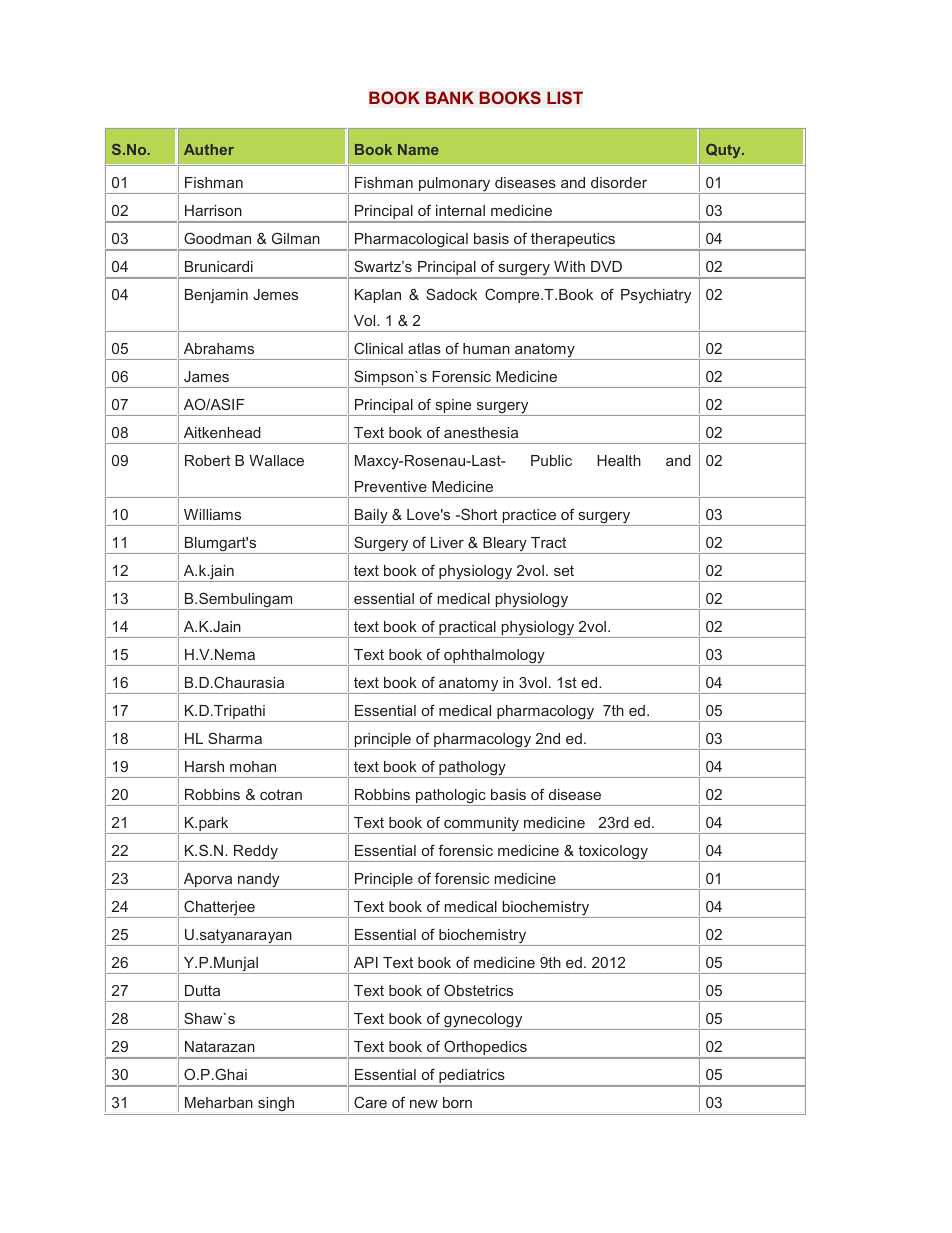 The height and width of the document is (1233, 952). What do you see at coordinates (418, 149) in the document?
I see `Name` at bounding box center [418, 149].
